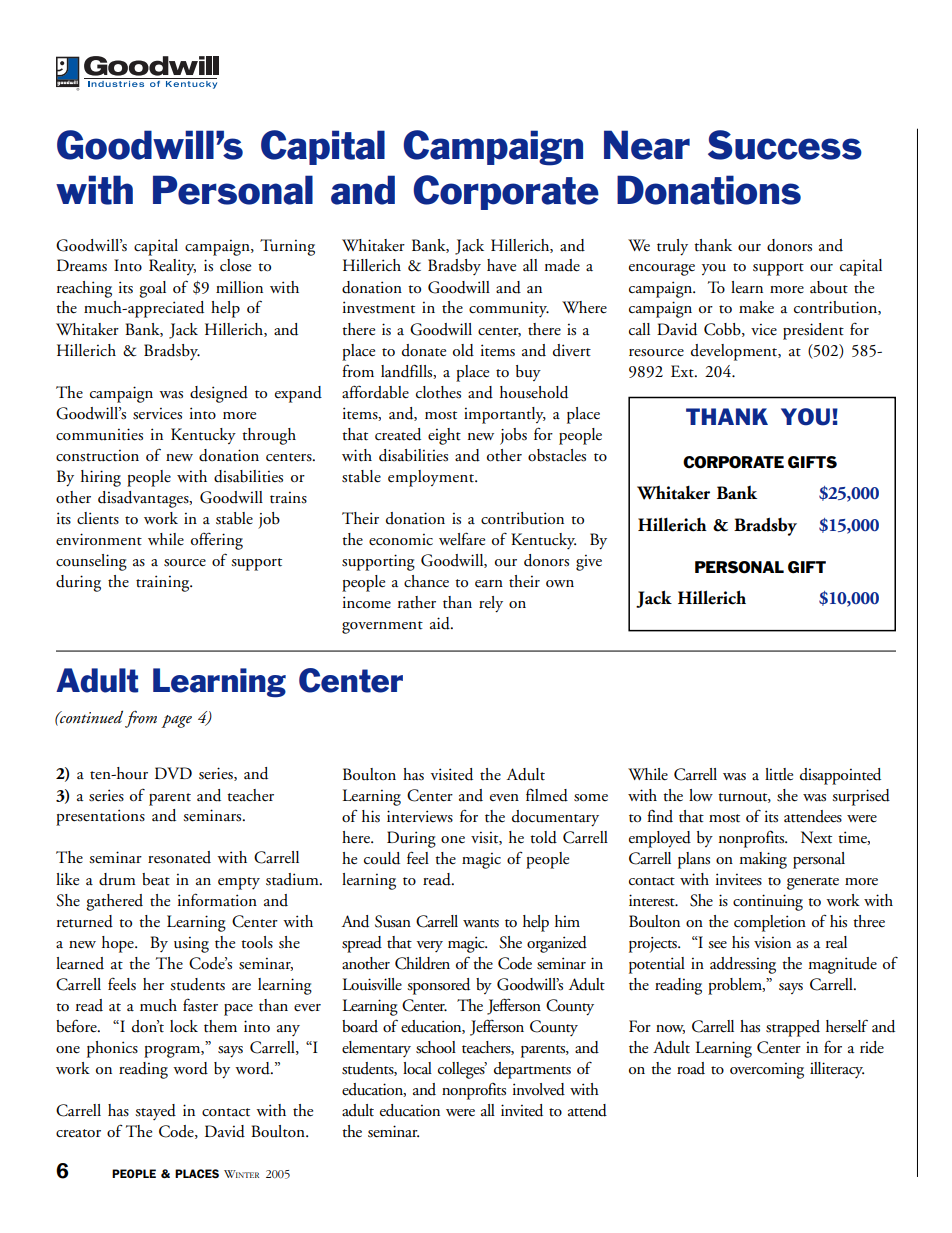  Describe the element at coordinates (441, 623) in the document. I see `aid` at that location.
